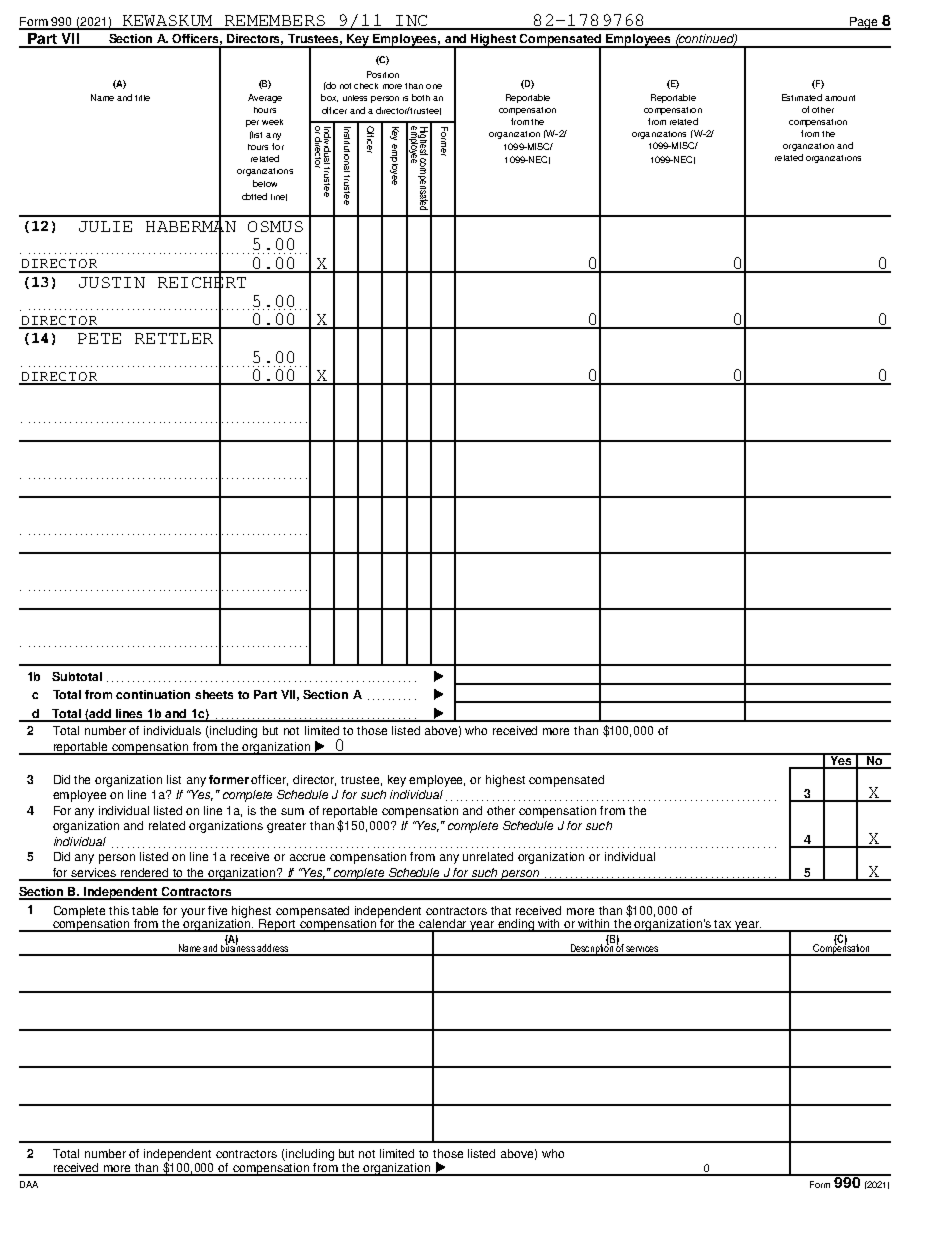 This document has width=952, height=1233. I want to click on DAA, so click(29, 1184).
